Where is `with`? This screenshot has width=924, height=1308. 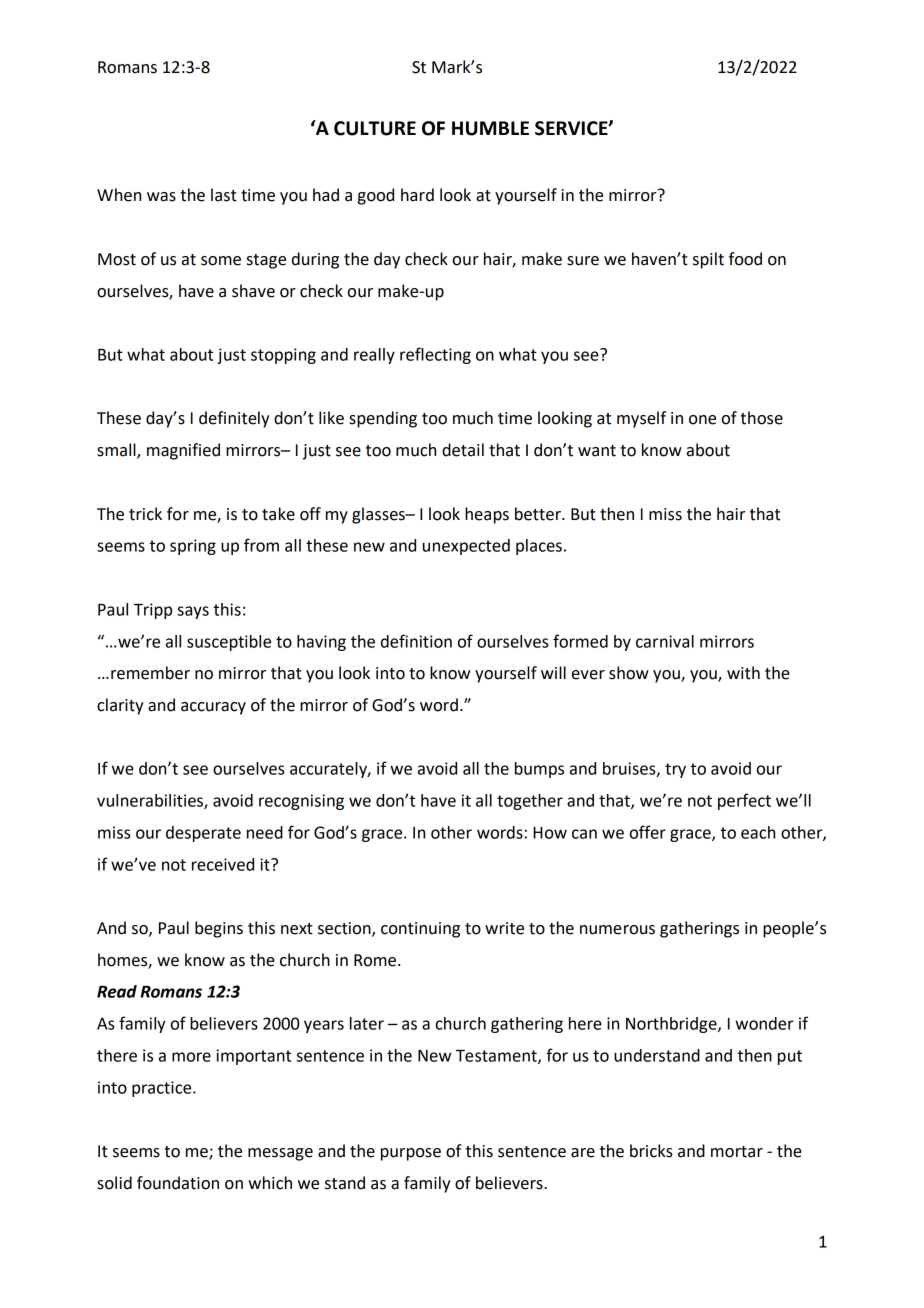 with is located at coordinates (743, 673).
